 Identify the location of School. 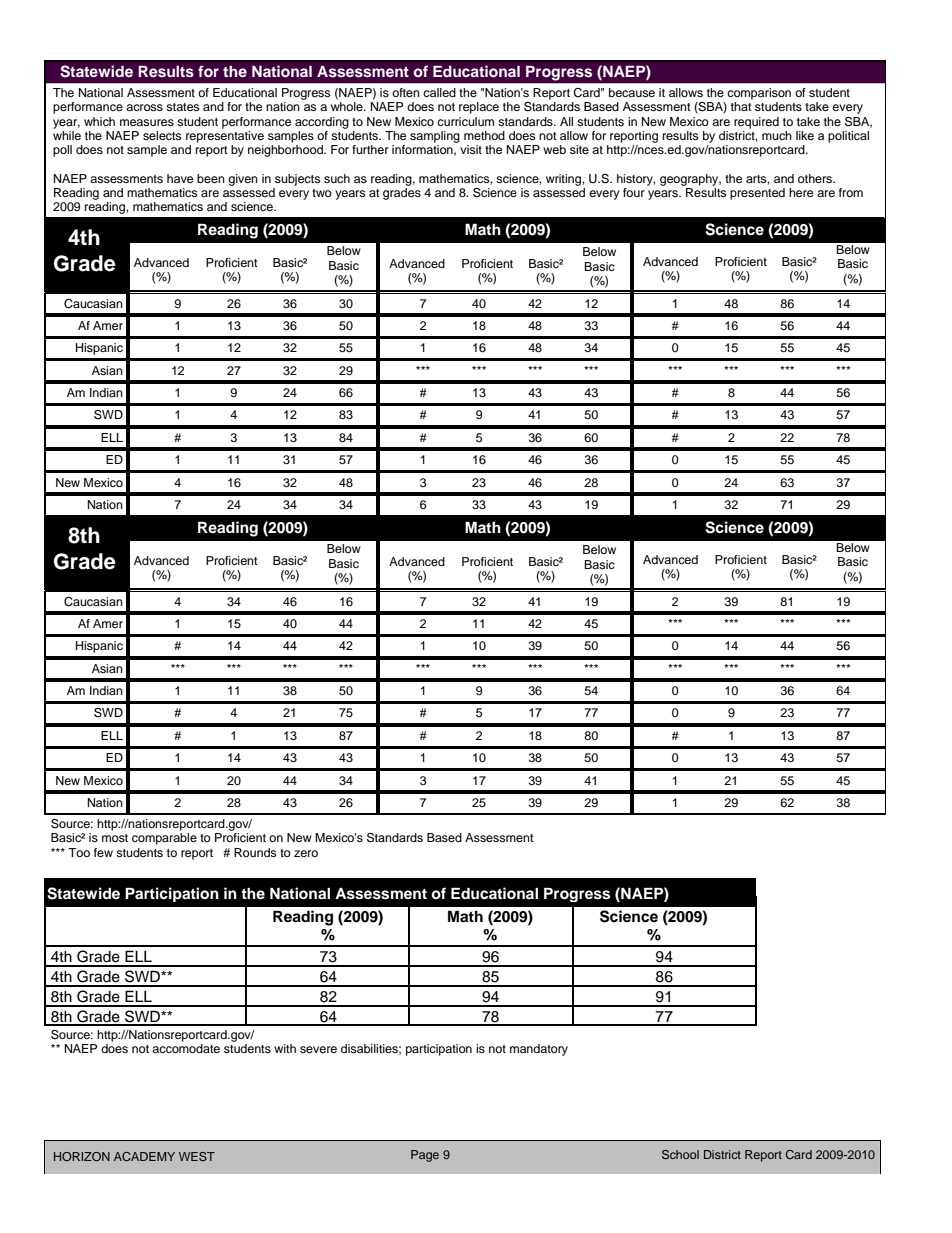
(680, 1154).
